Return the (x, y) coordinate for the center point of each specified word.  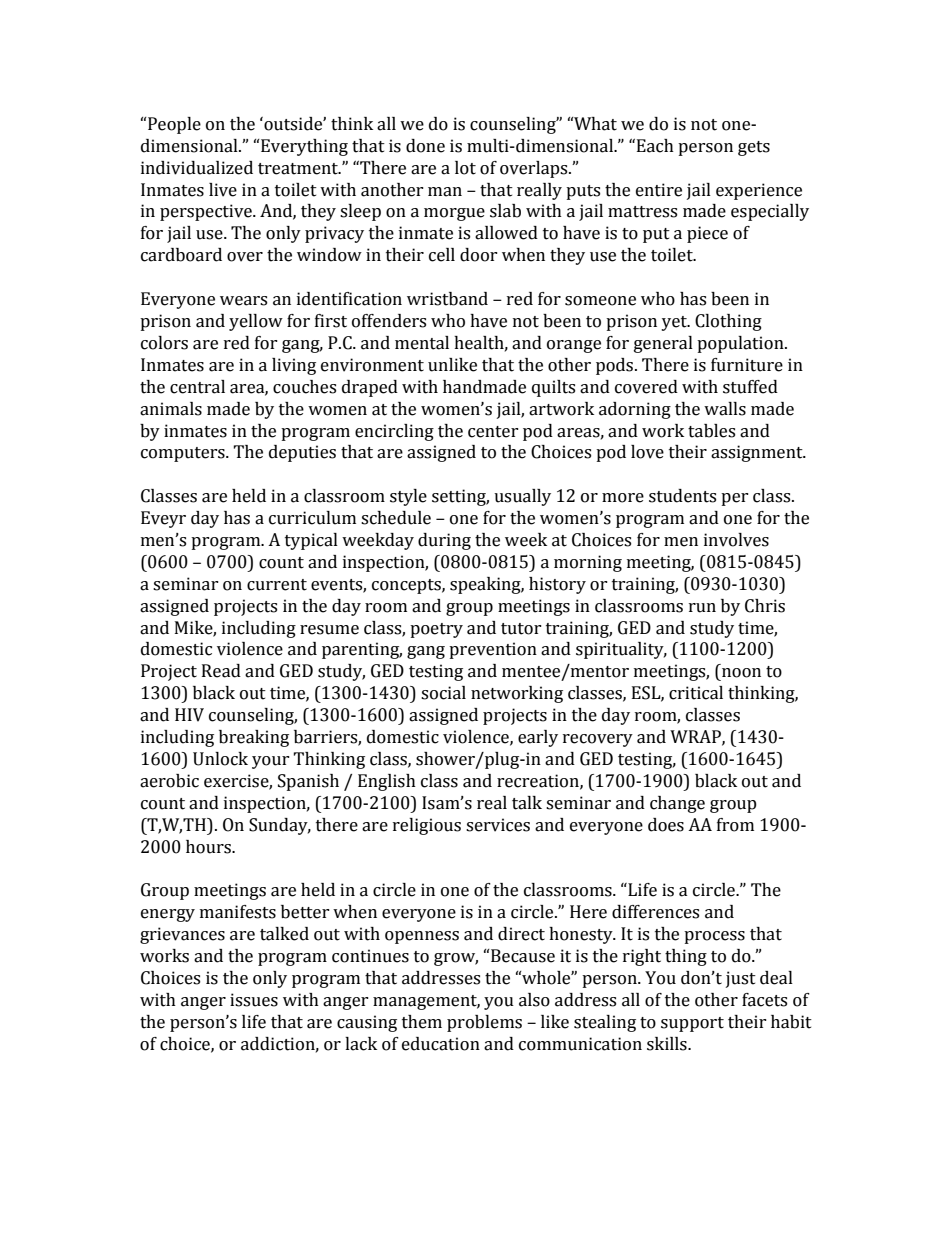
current (277, 585)
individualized (197, 168)
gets (754, 148)
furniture (747, 365)
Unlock (220, 759)
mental (422, 343)
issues (254, 1000)
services (498, 825)
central (197, 387)
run (702, 608)
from (735, 825)
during (444, 541)
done (425, 146)
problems (484, 1023)
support (692, 1024)
